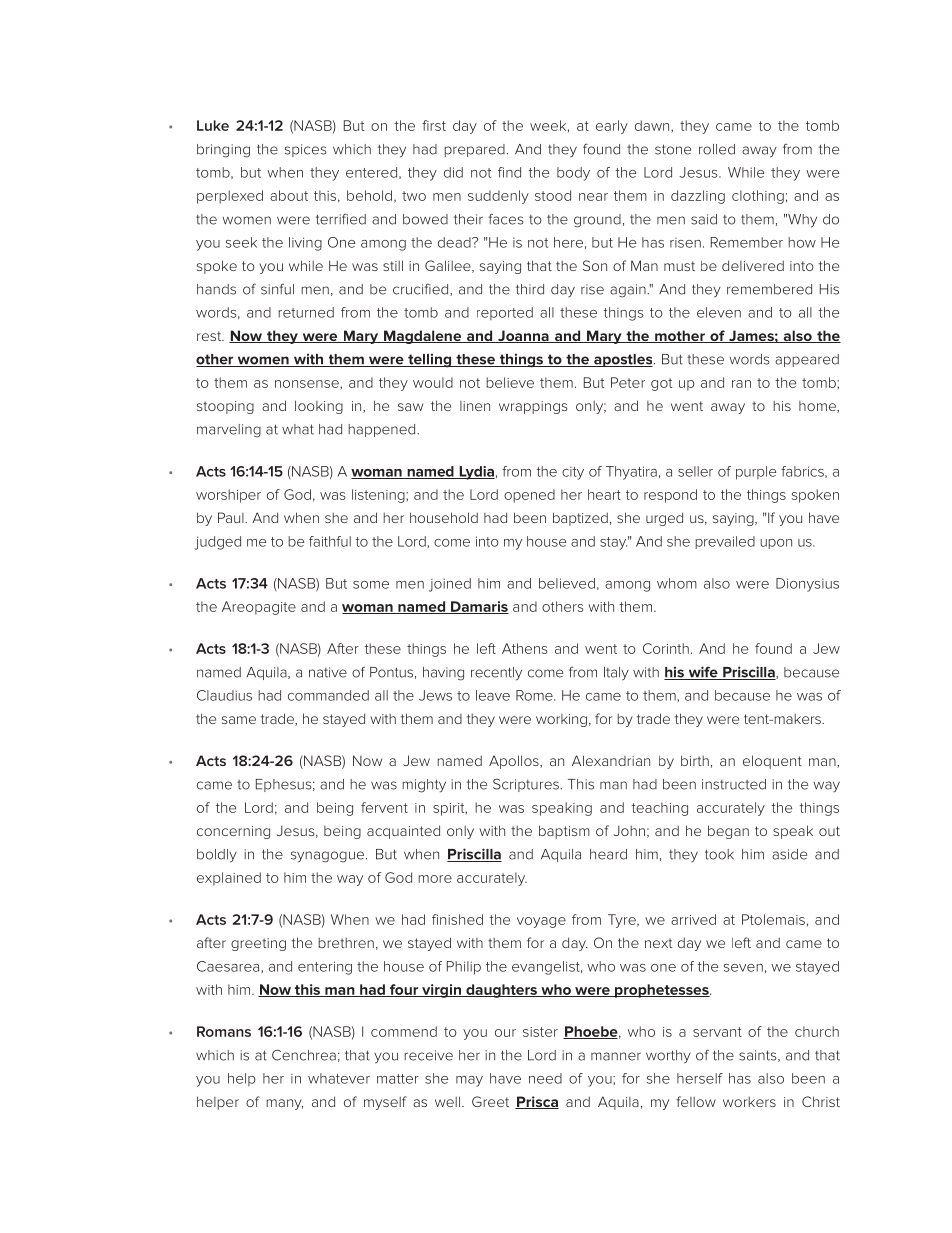  I want to click on native, so click(328, 672).
